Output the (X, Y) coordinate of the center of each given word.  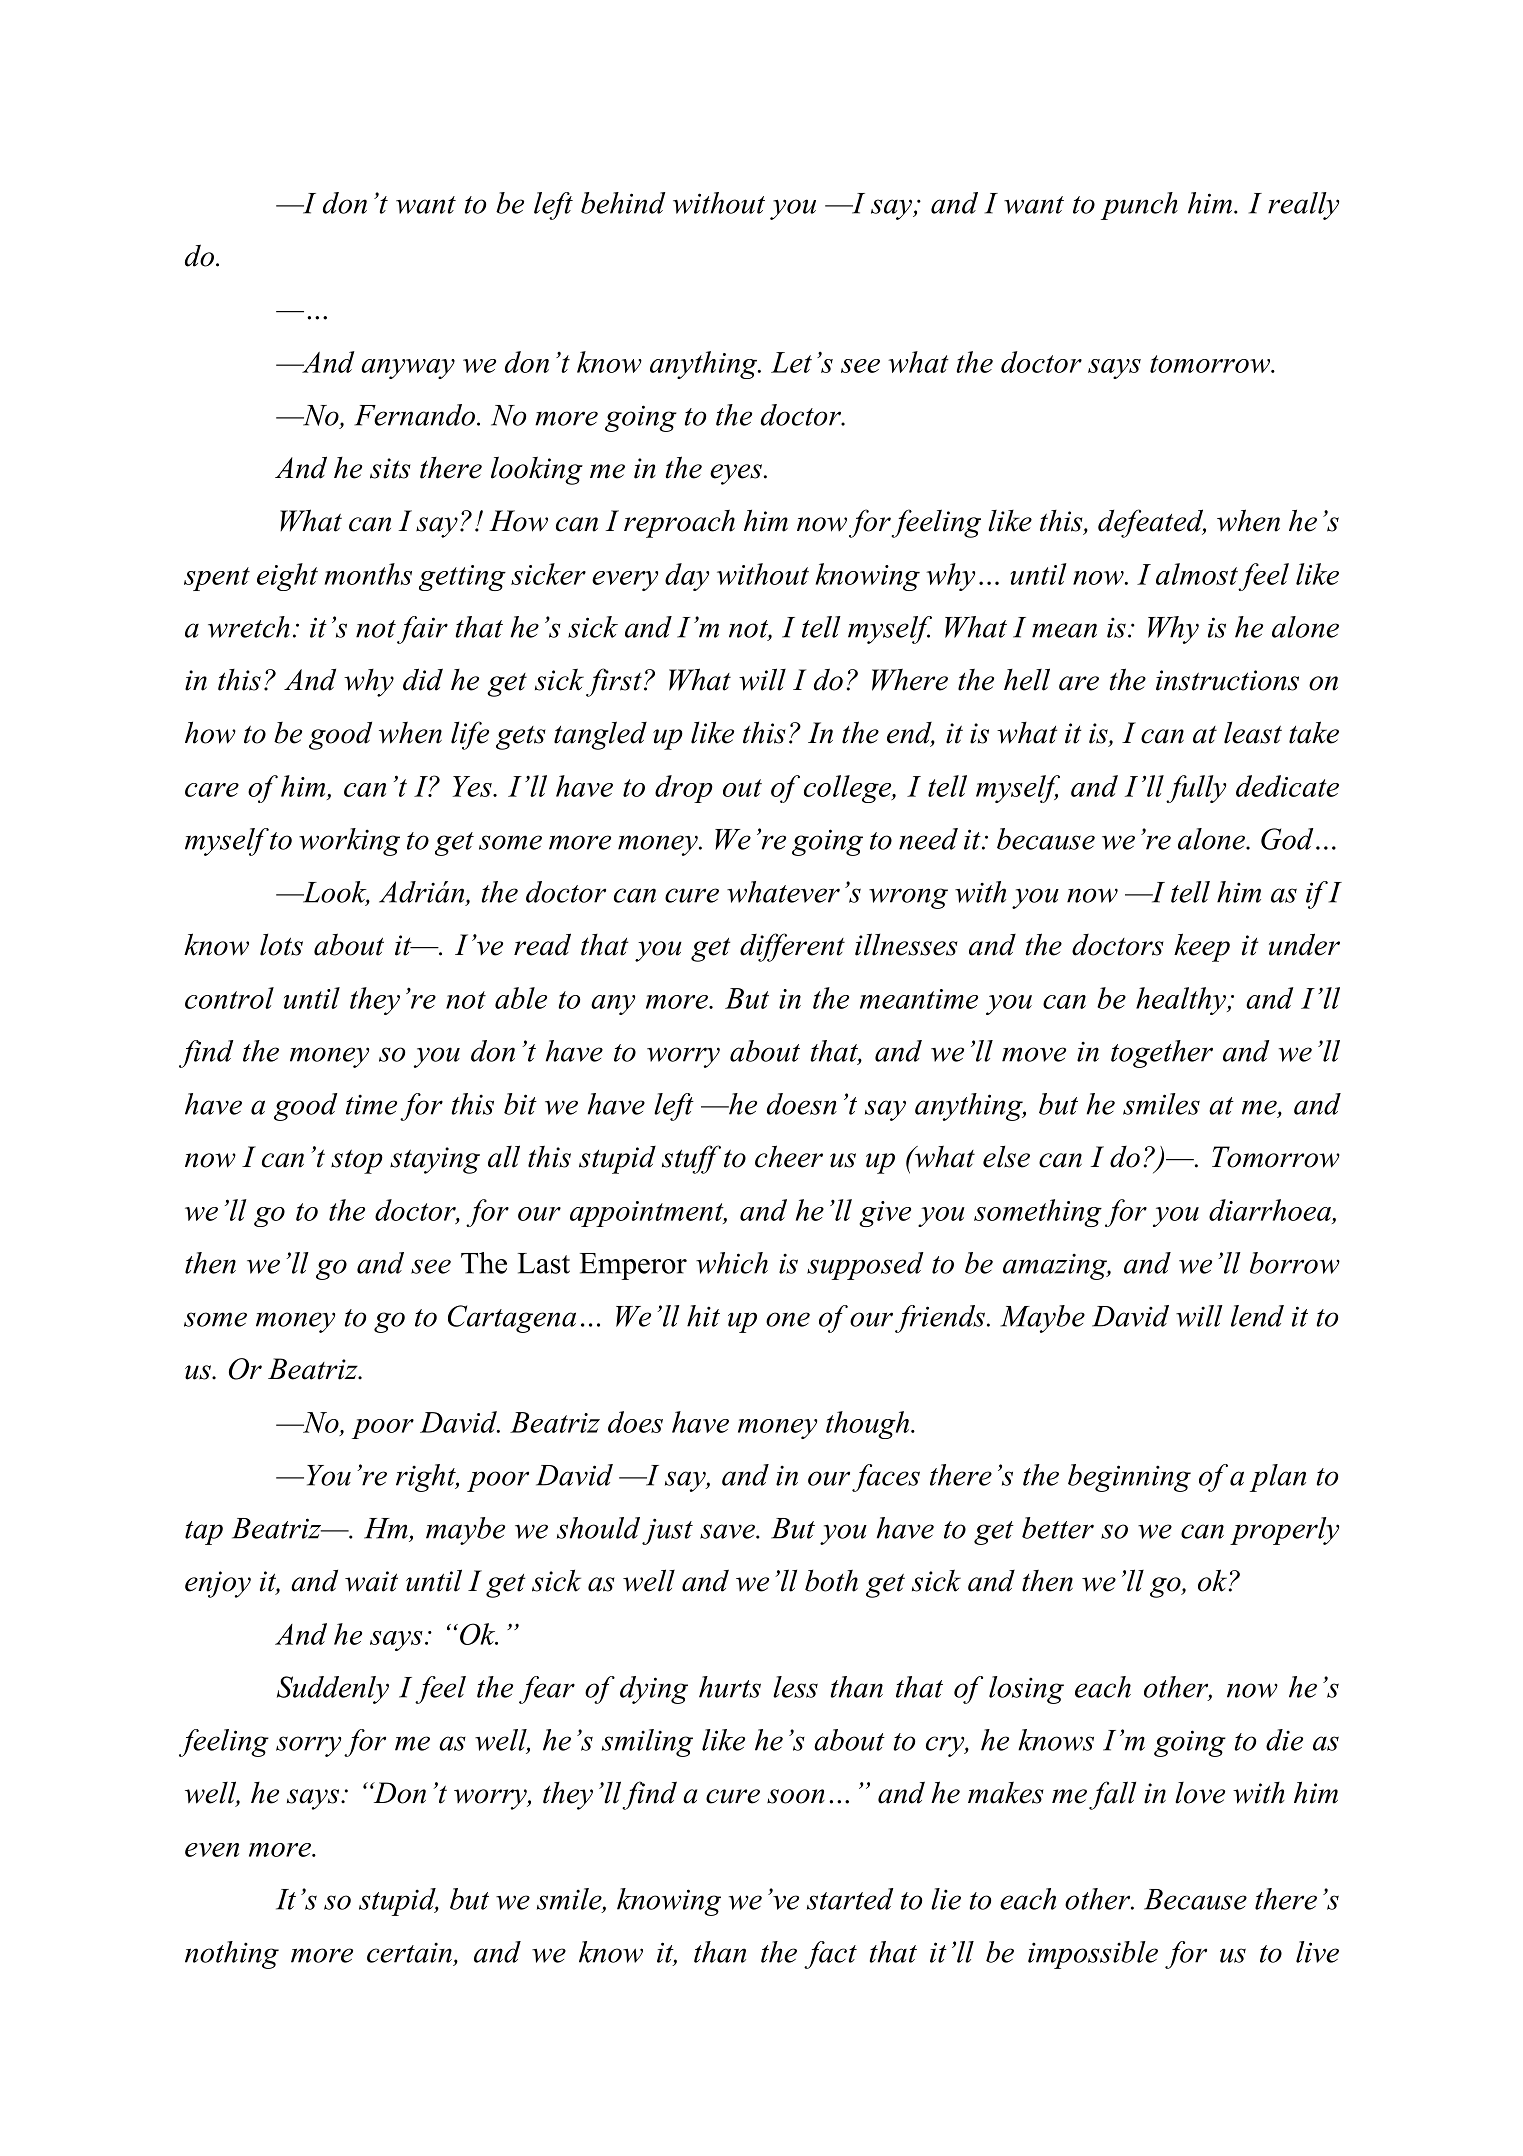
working (349, 842)
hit (703, 1316)
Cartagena (512, 1319)
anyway (408, 369)
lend (1257, 1316)
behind (623, 203)
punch (1139, 206)
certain (409, 1952)
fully (1196, 789)
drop (684, 789)
